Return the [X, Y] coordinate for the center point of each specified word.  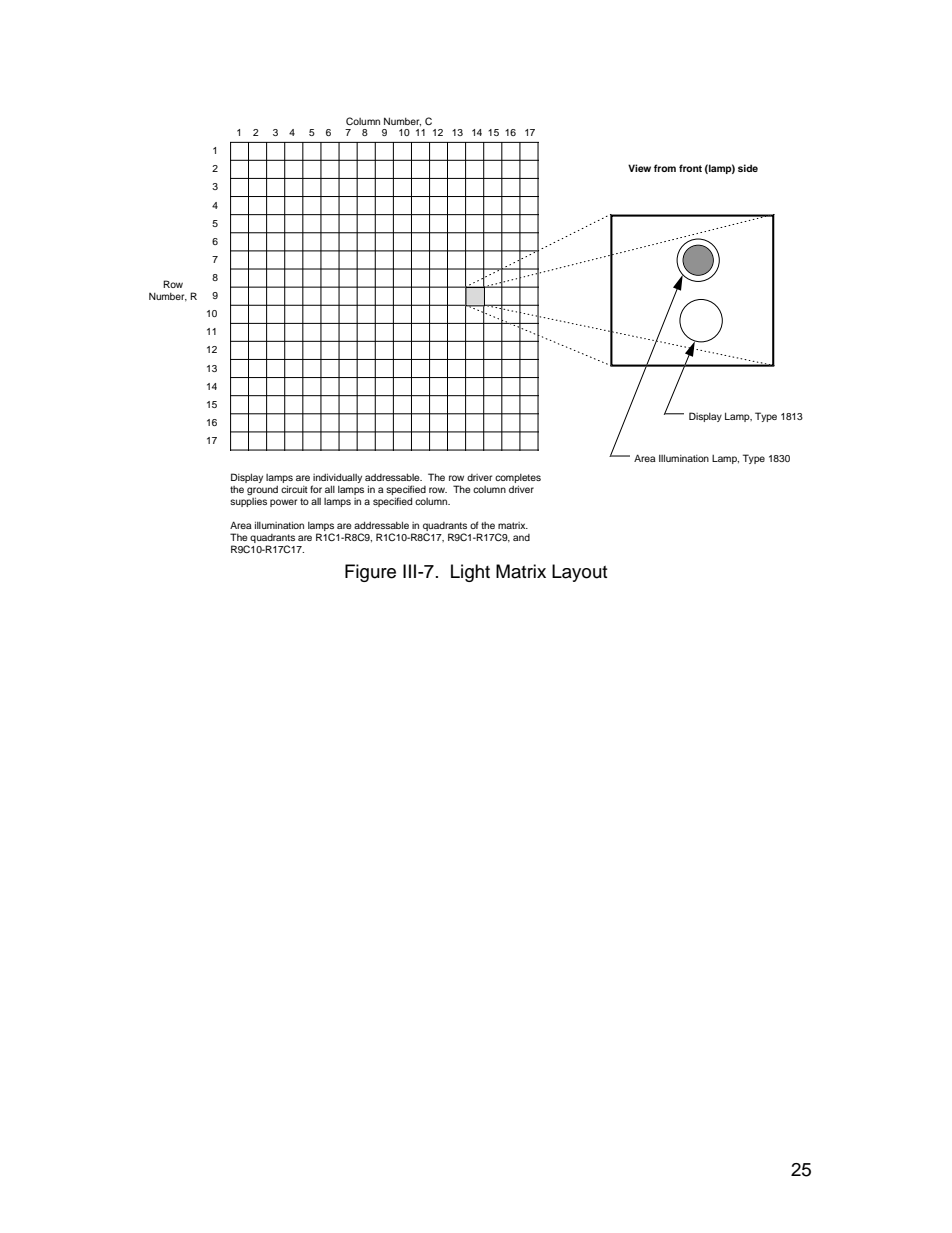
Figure [370, 573]
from [665, 168]
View [639, 168]
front [690, 168]
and [521, 537]
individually [337, 478]
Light [470, 573]
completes [518, 478]
